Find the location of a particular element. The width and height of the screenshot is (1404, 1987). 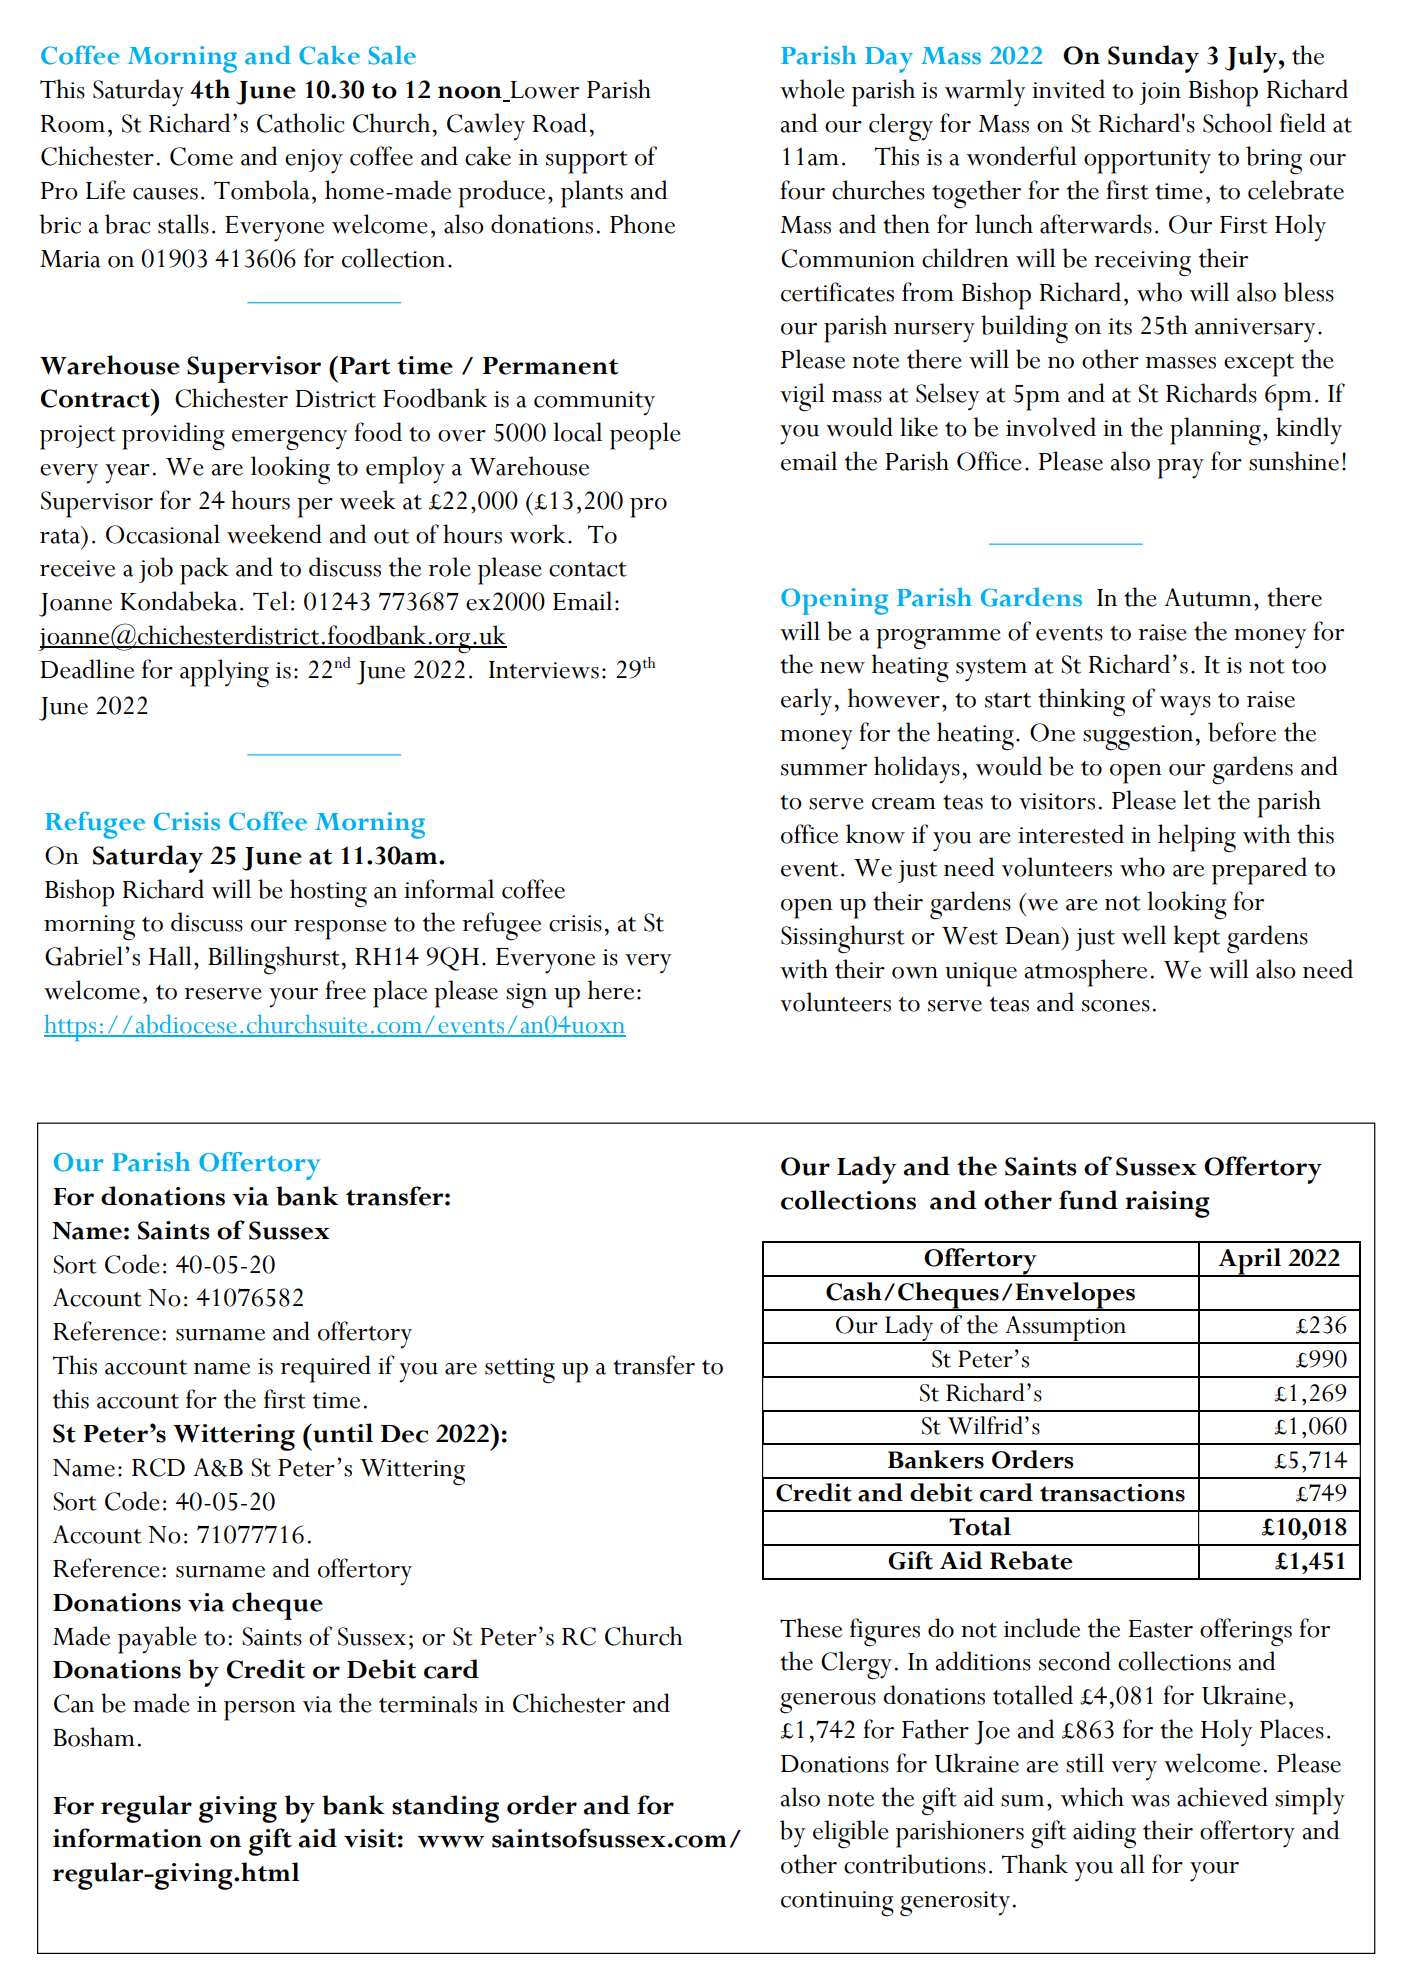

pack is located at coordinates (204, 571).
